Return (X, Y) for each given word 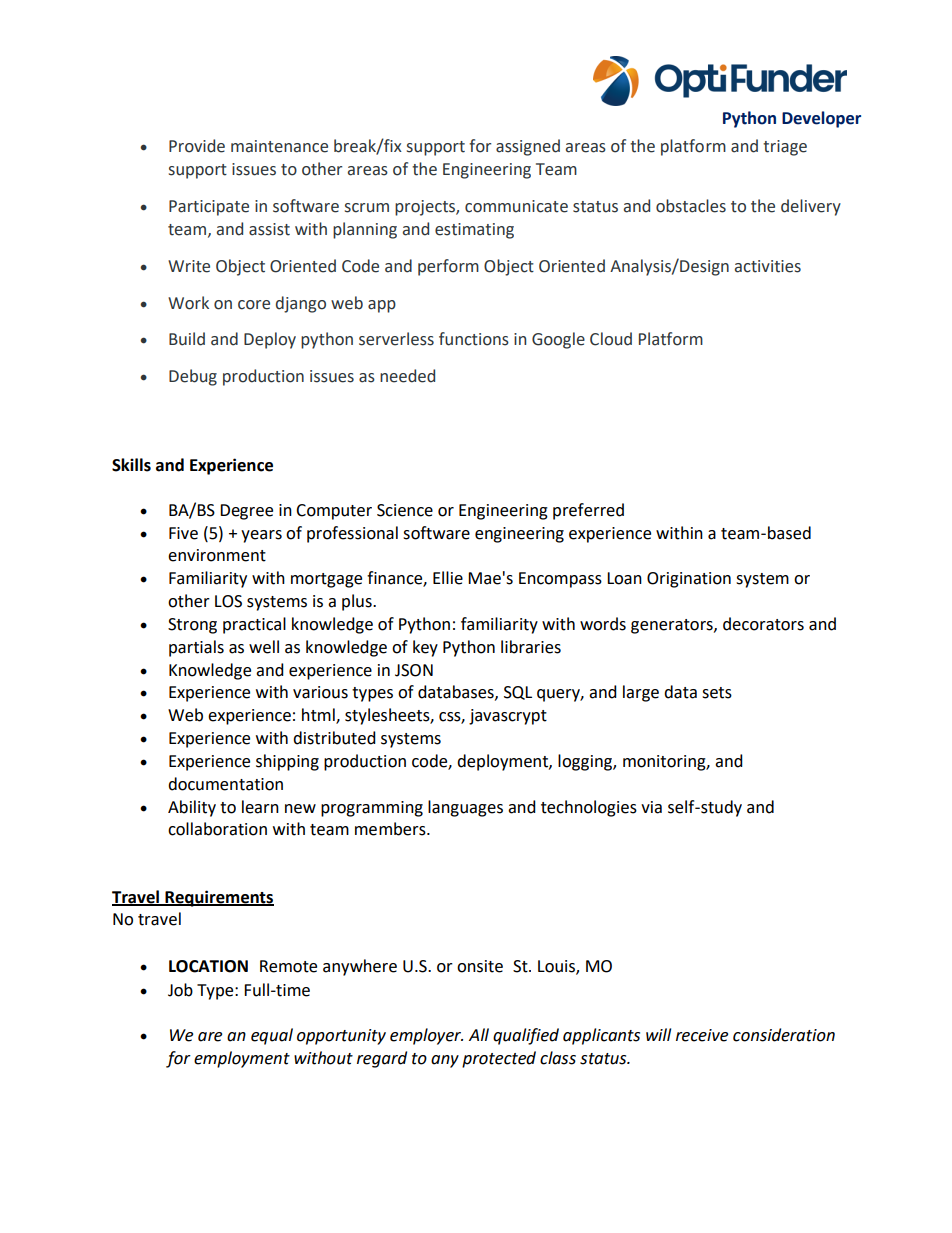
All (479, 1034)
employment (242, 1059)
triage (785, 148)
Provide (197, 146)
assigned (528, 147)
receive (702, 1035)
